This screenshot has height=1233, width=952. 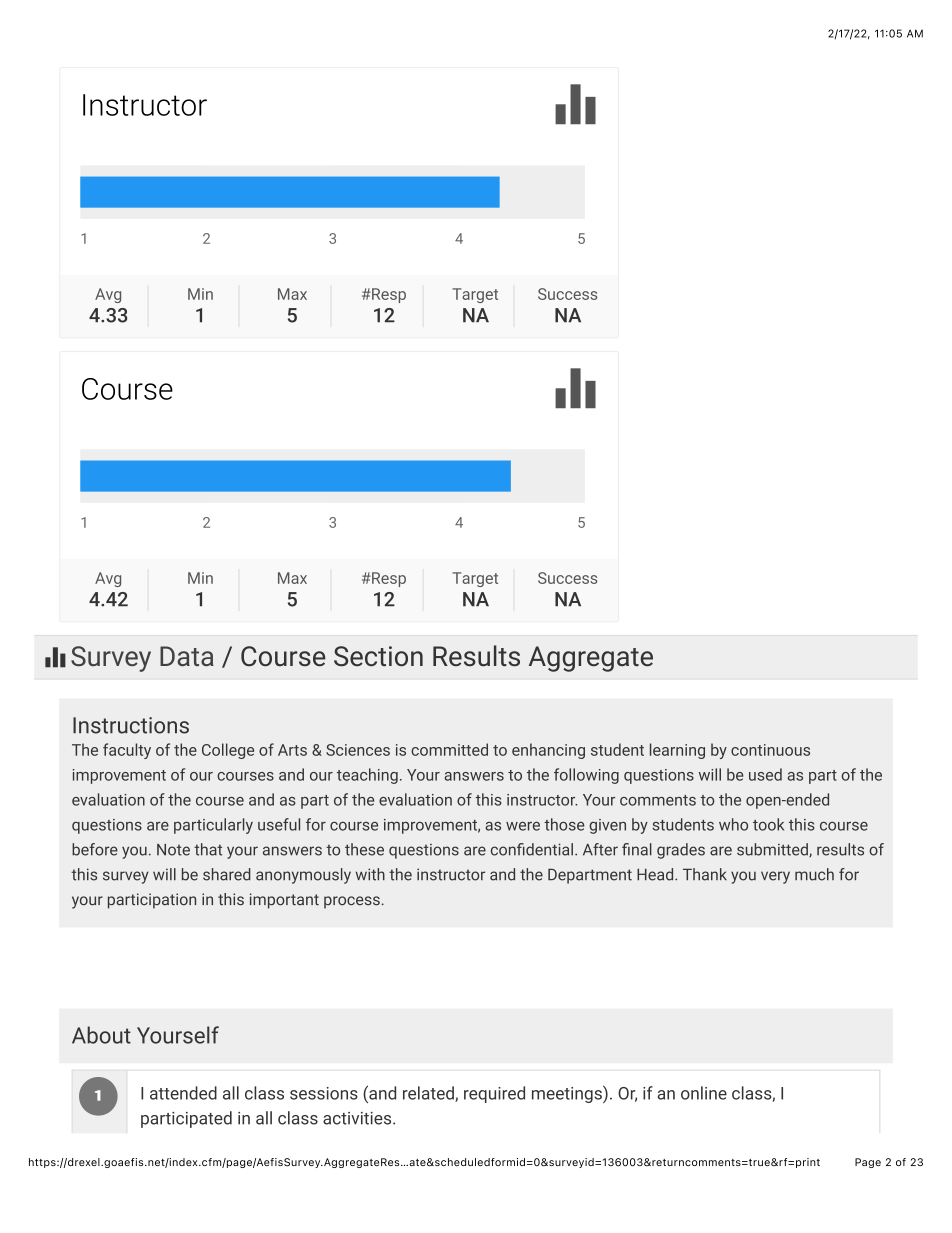 What do you see at coordinates (773, 850) in the screenshot?
I see `submitted` at bounding box center [773, 850].
